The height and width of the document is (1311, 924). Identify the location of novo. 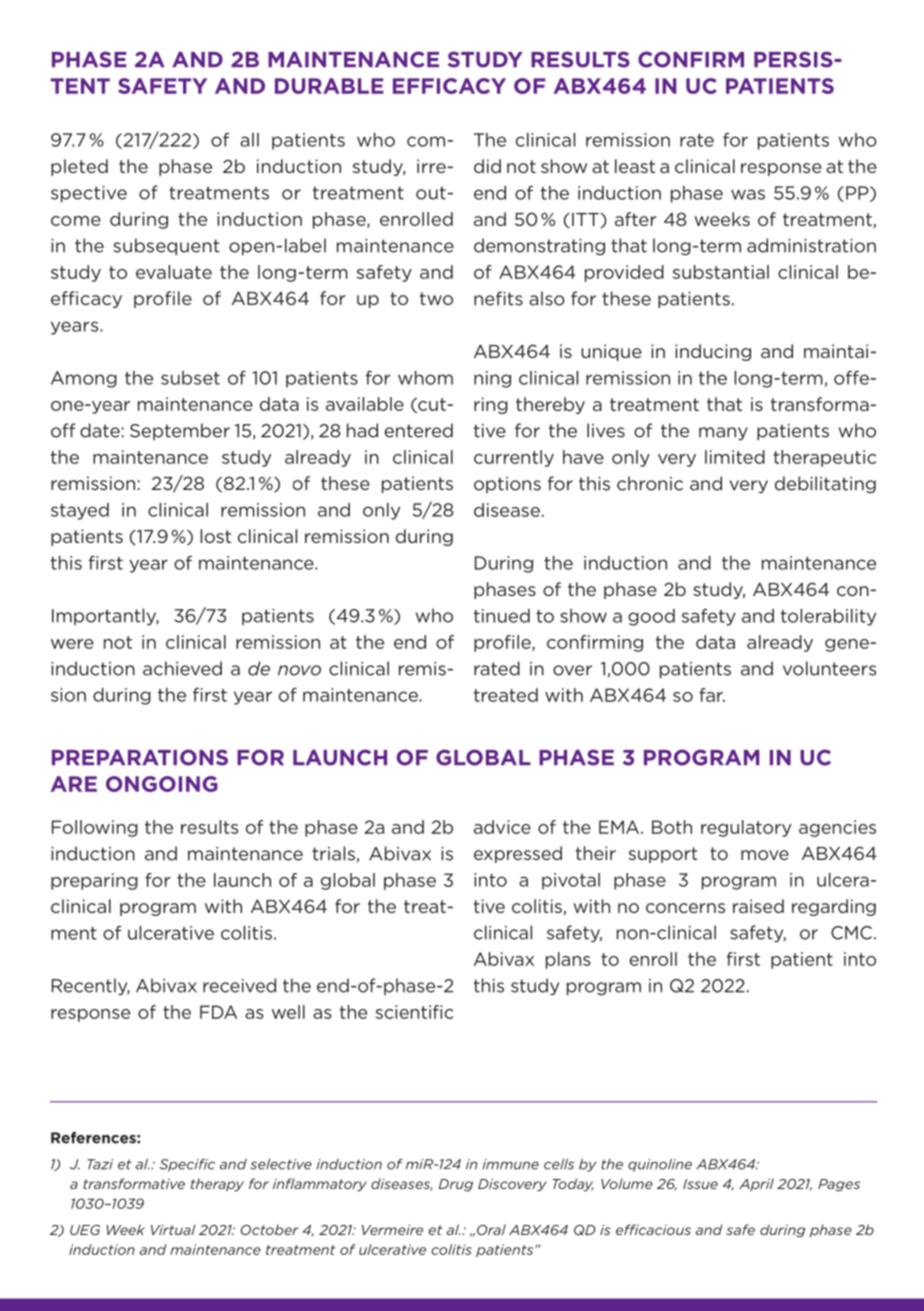
(299, 670).
